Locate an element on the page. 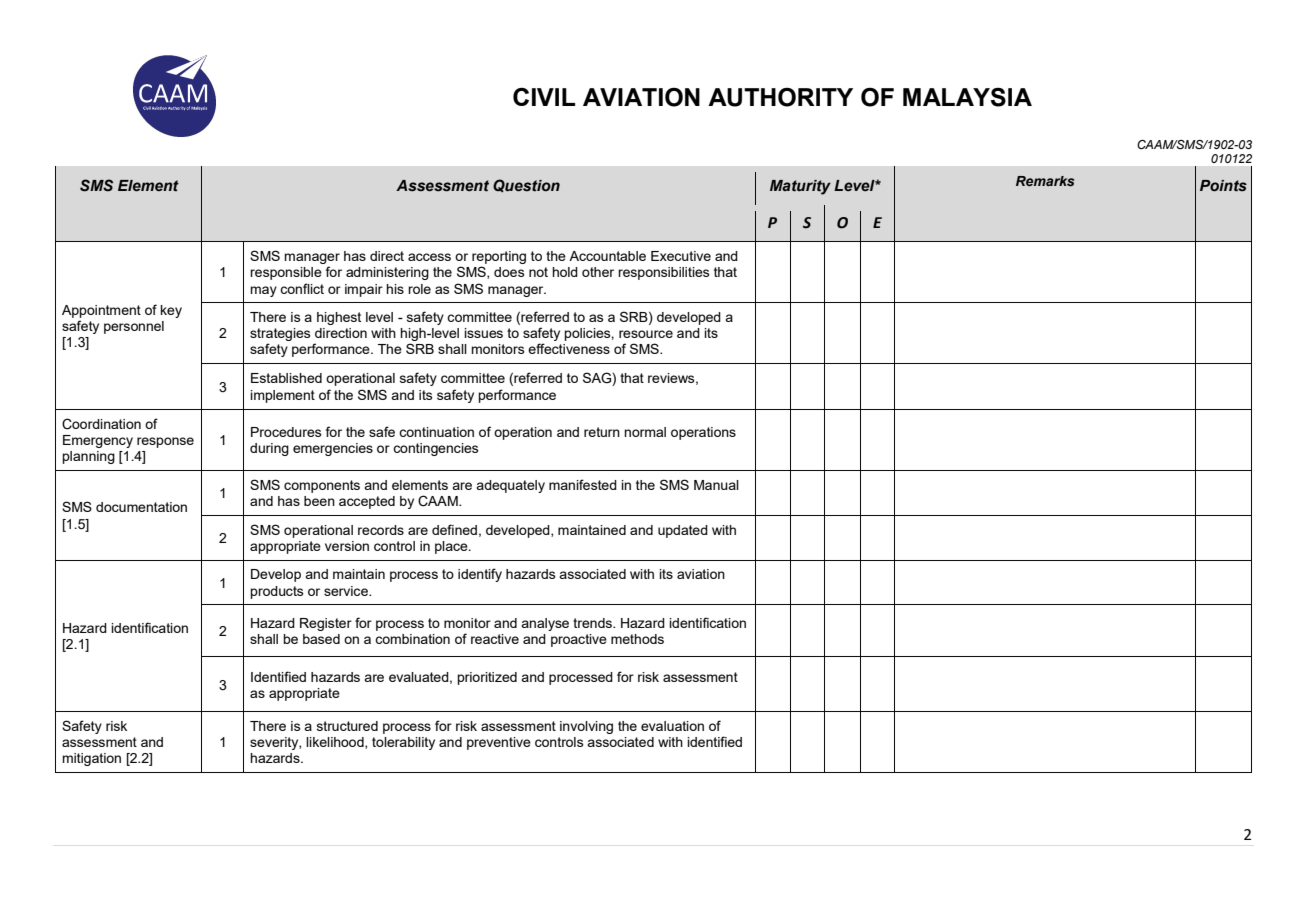 The width and height of the page is (1308, 924). Remarks is located at coordinates (1045, 181).
